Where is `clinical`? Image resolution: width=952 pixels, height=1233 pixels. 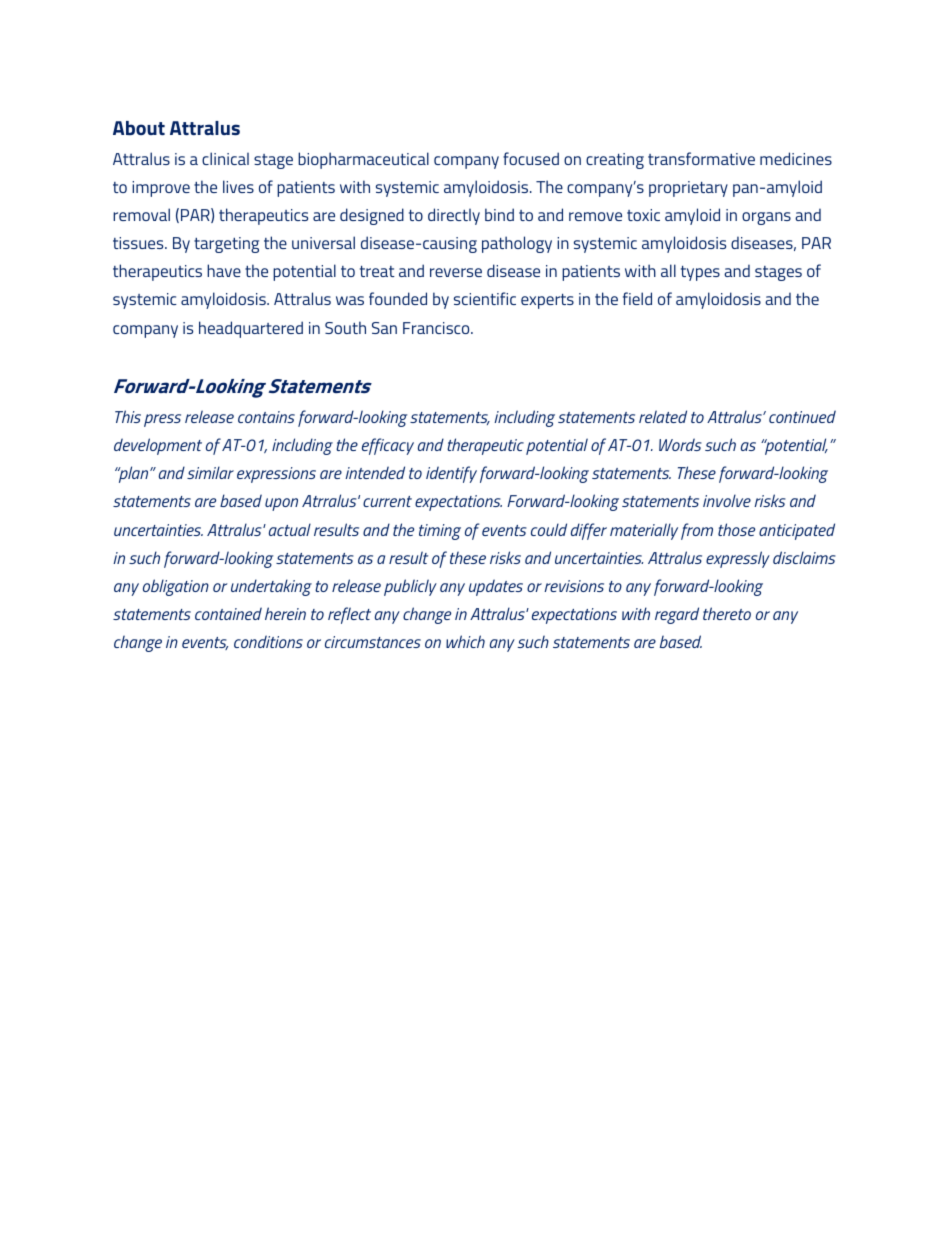
clinical is located at coordinates (225, 158).
